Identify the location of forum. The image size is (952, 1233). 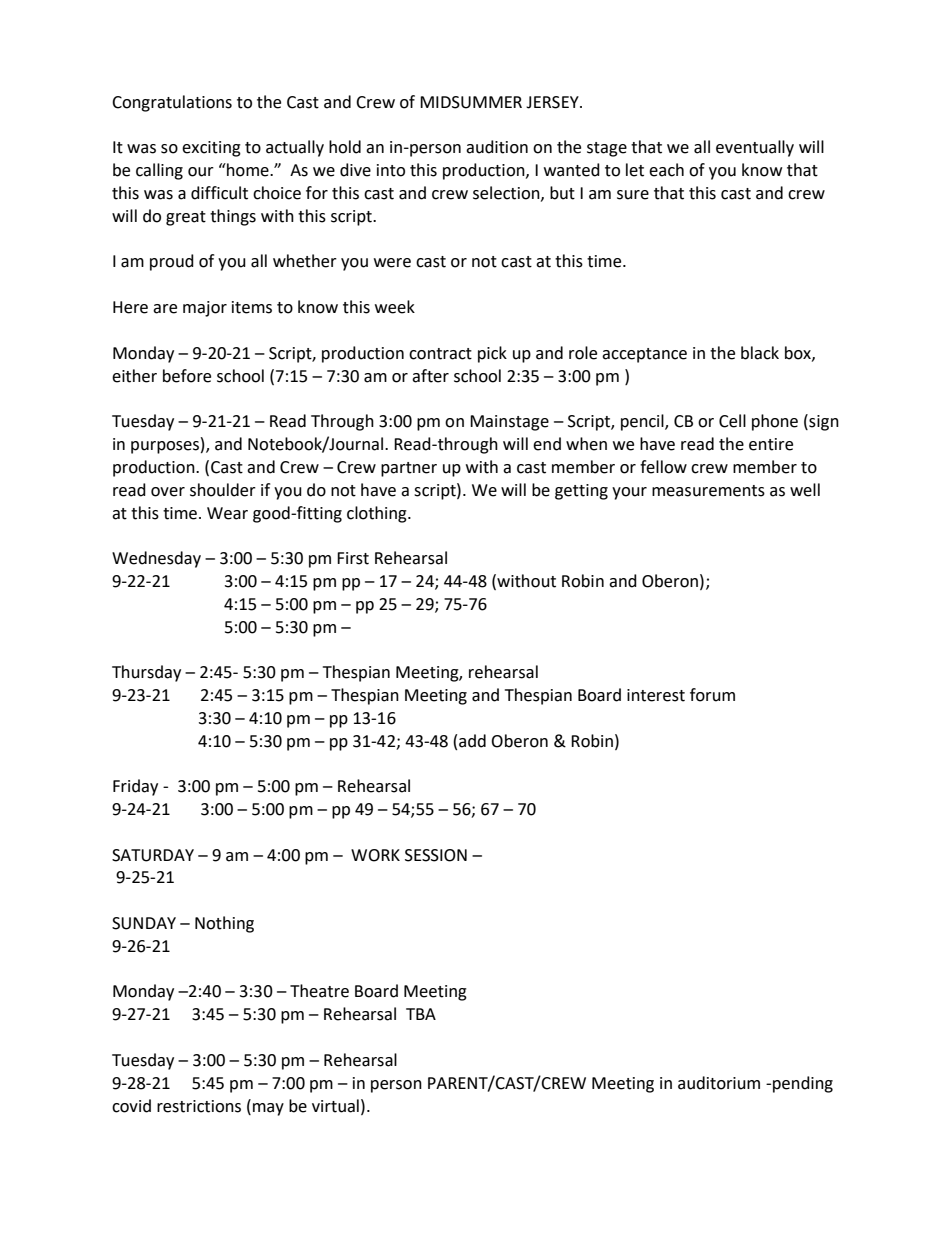
(712, 695).
